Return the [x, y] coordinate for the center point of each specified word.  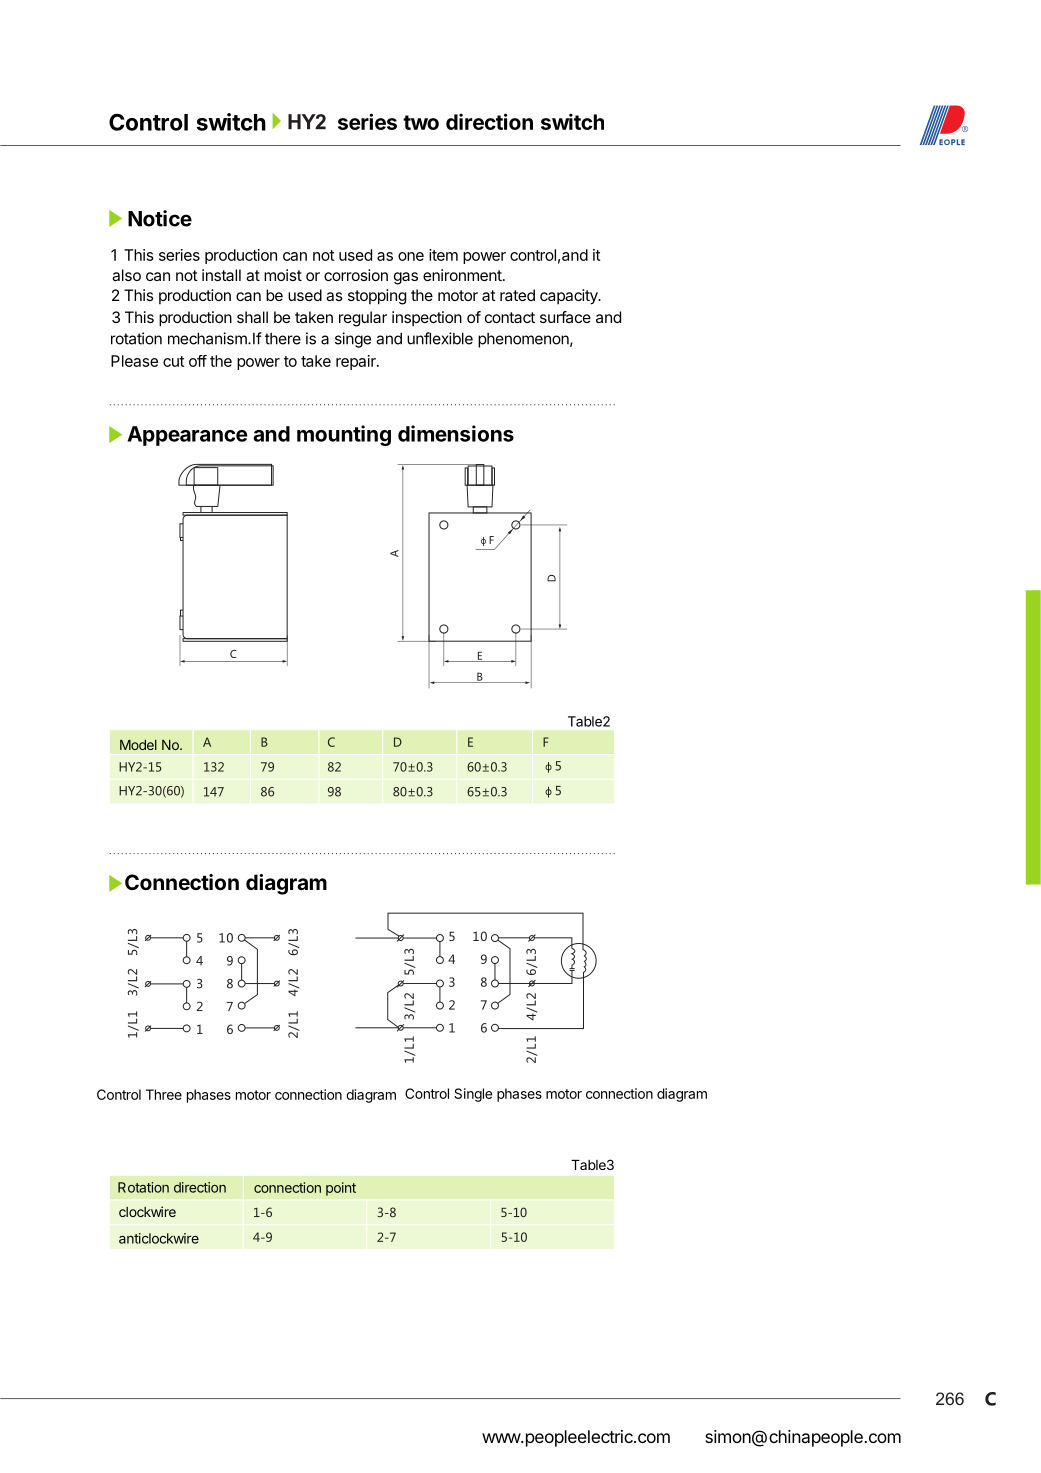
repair [357, 362]
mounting [344, 435]
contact [510, 317]
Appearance [187, 436]
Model [138, 745]
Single [473, 1095]
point [341, 1189]
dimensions [456, 433]
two [421, 122]
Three [164, 1094]
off [198, 361]
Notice [160, 218]
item [443, 255]
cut [173, 361]
